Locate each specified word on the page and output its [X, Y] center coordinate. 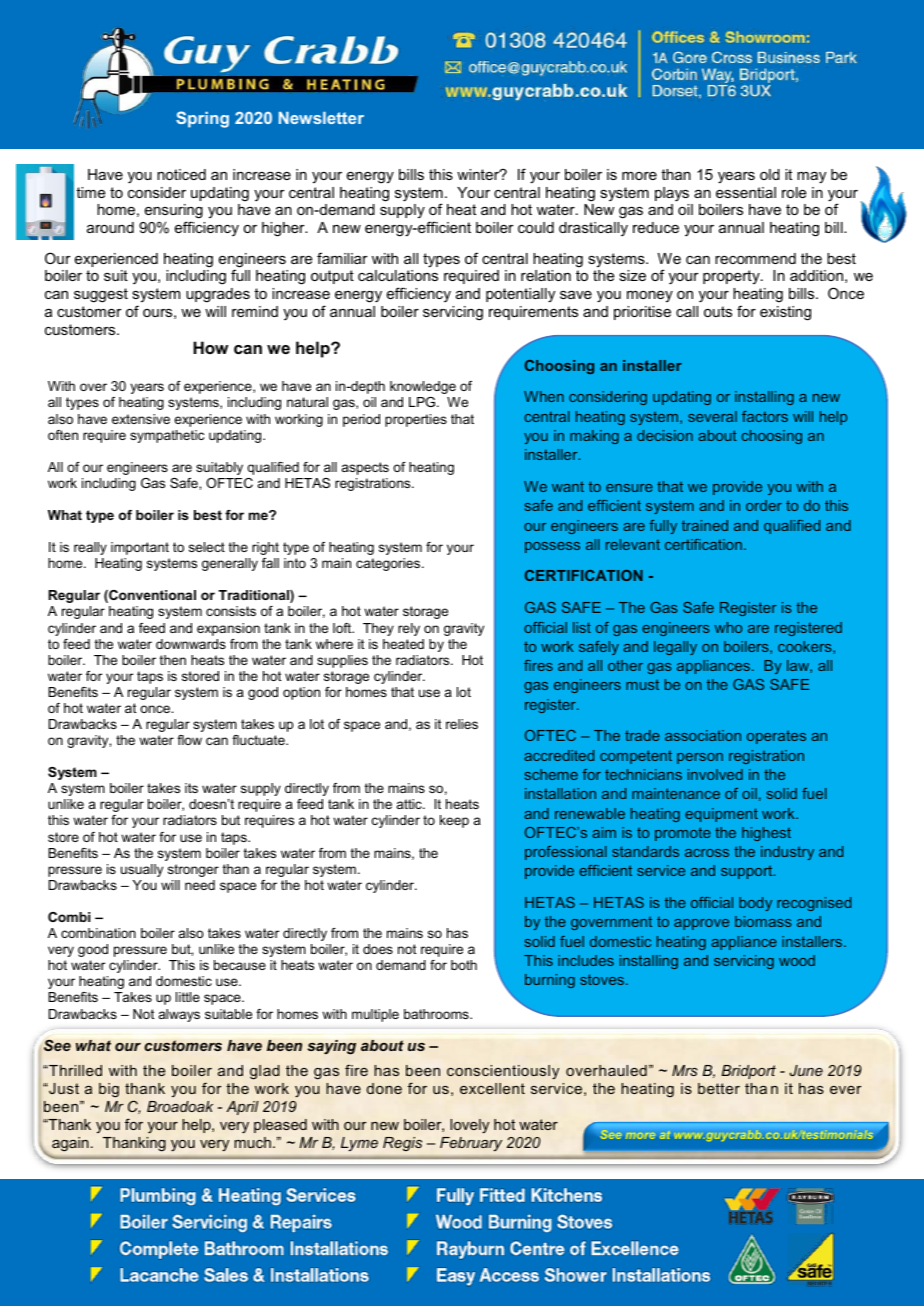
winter [479, 174]
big [109, 1090]
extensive [141, 419]
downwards [191, 644]
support [748, 872]
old [770, 174]
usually [142, 870]
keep [454, 821]
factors [765, 416]
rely [409, 629]
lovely [469, 1126]
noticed [181, 174]
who [728, 627]
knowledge [423, 387]
